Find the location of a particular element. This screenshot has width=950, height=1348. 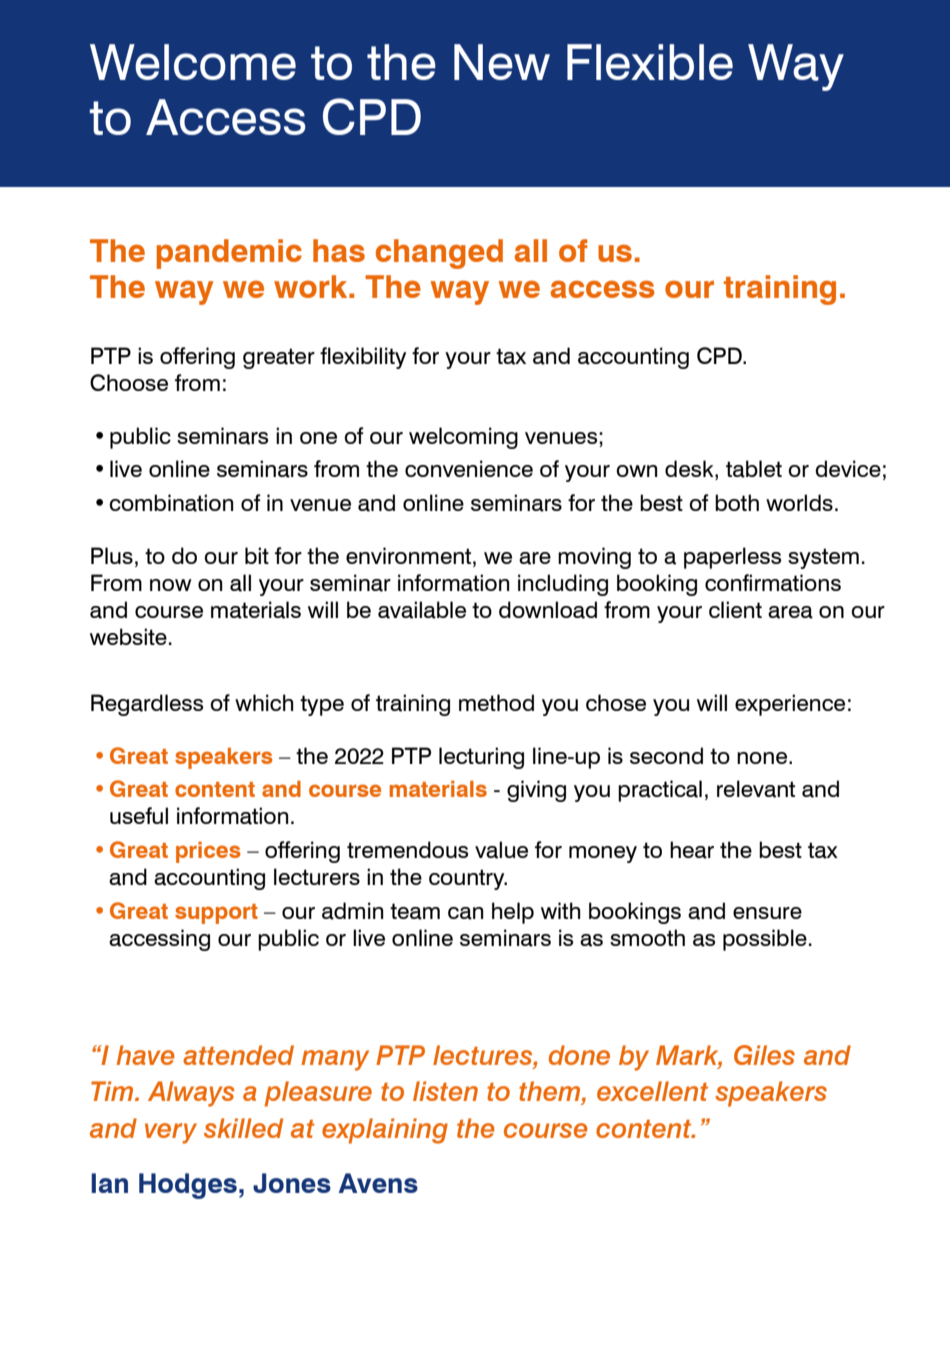

Flexible is located at coordinates (650, 62).
